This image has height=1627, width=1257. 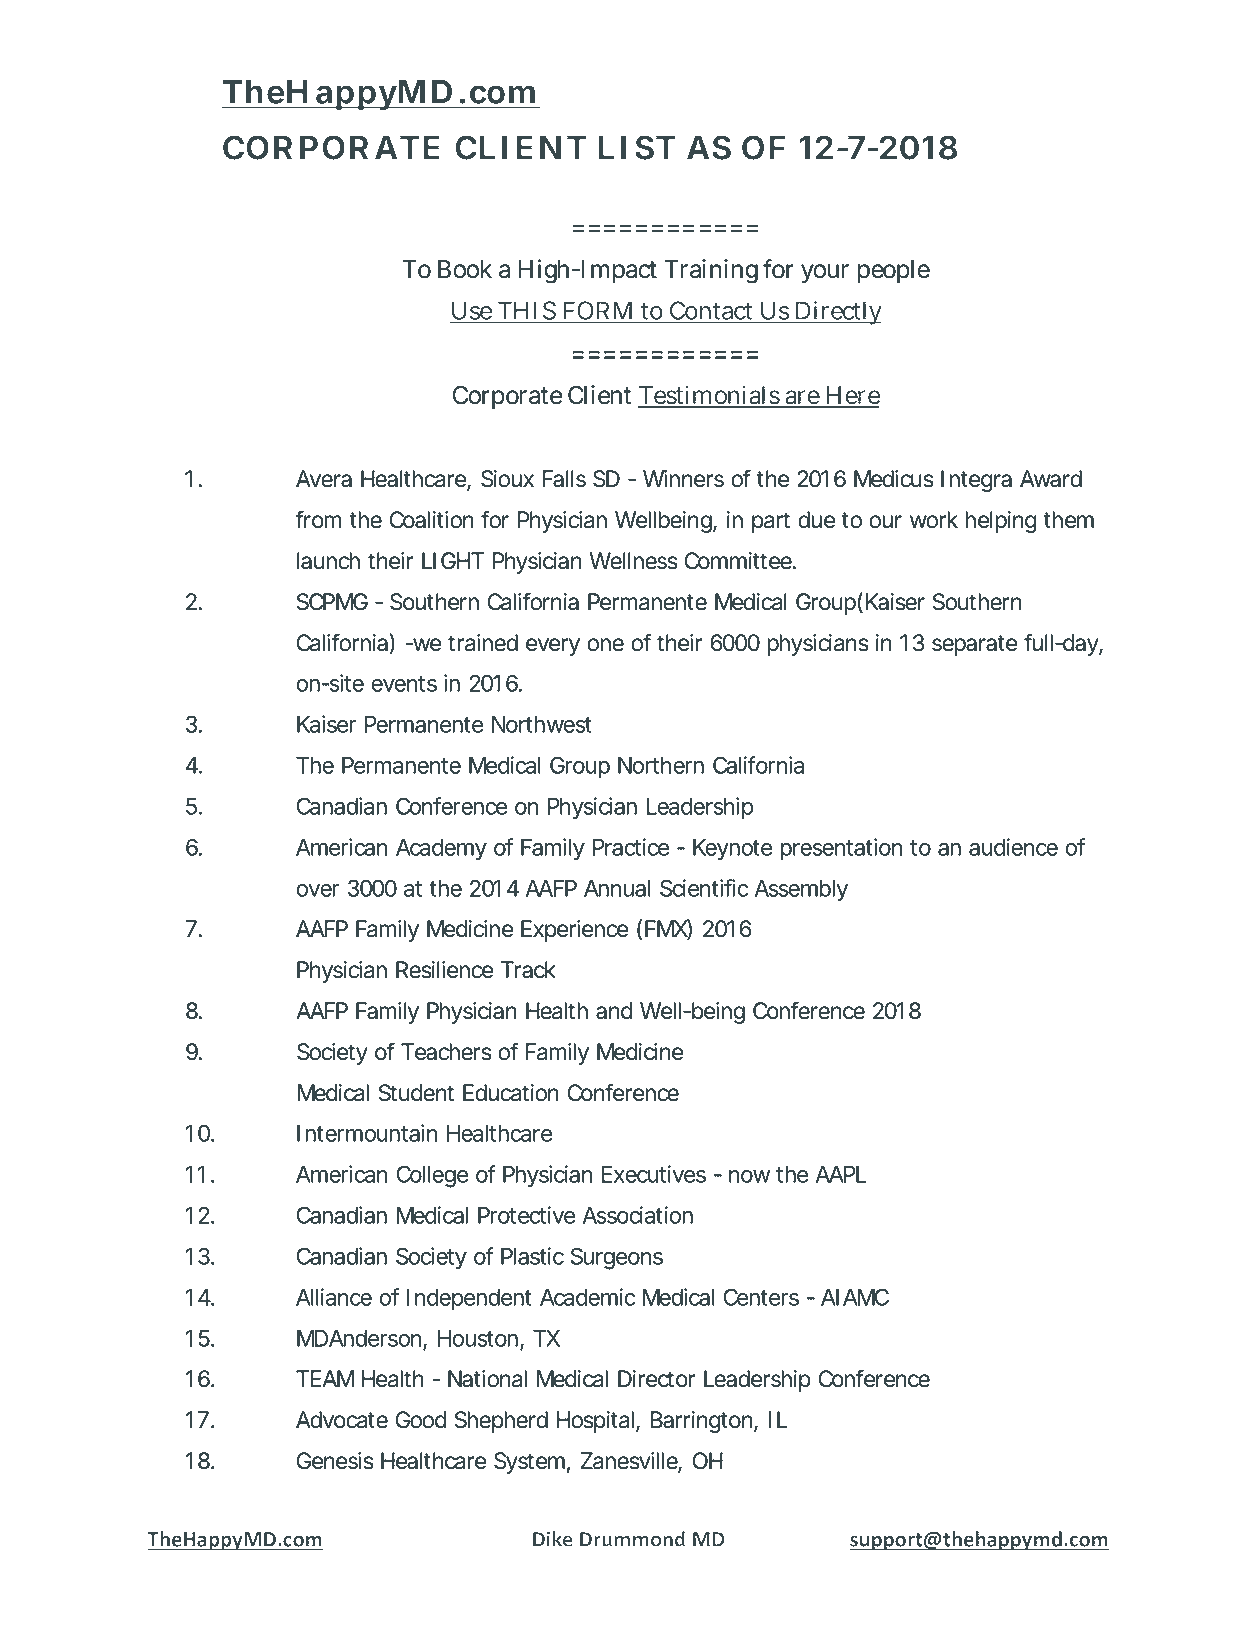 I want to click on Coalition, so click(x=431, y=520).
